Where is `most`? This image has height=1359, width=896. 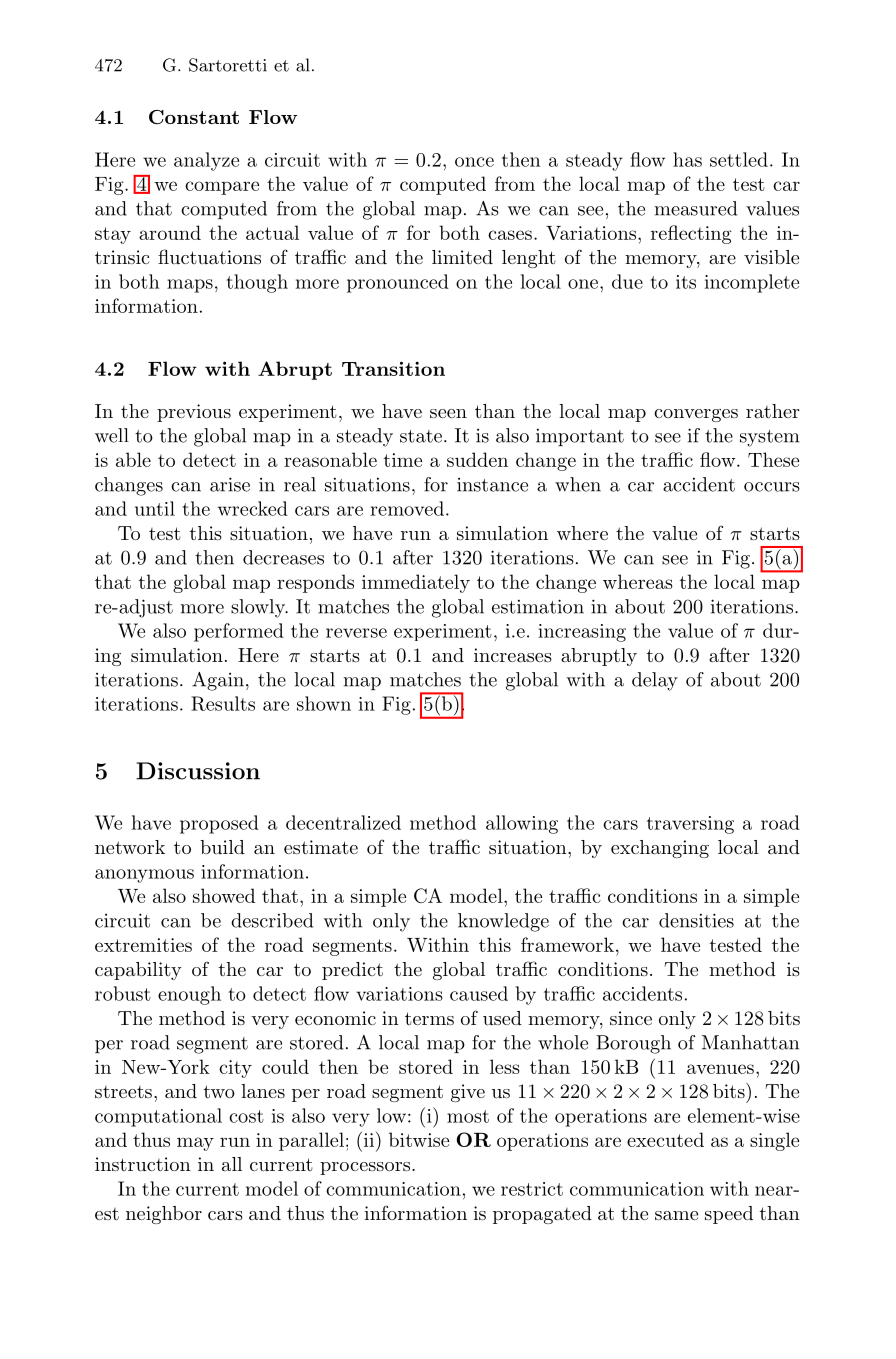 most is located at coordinates (468, 1116).
